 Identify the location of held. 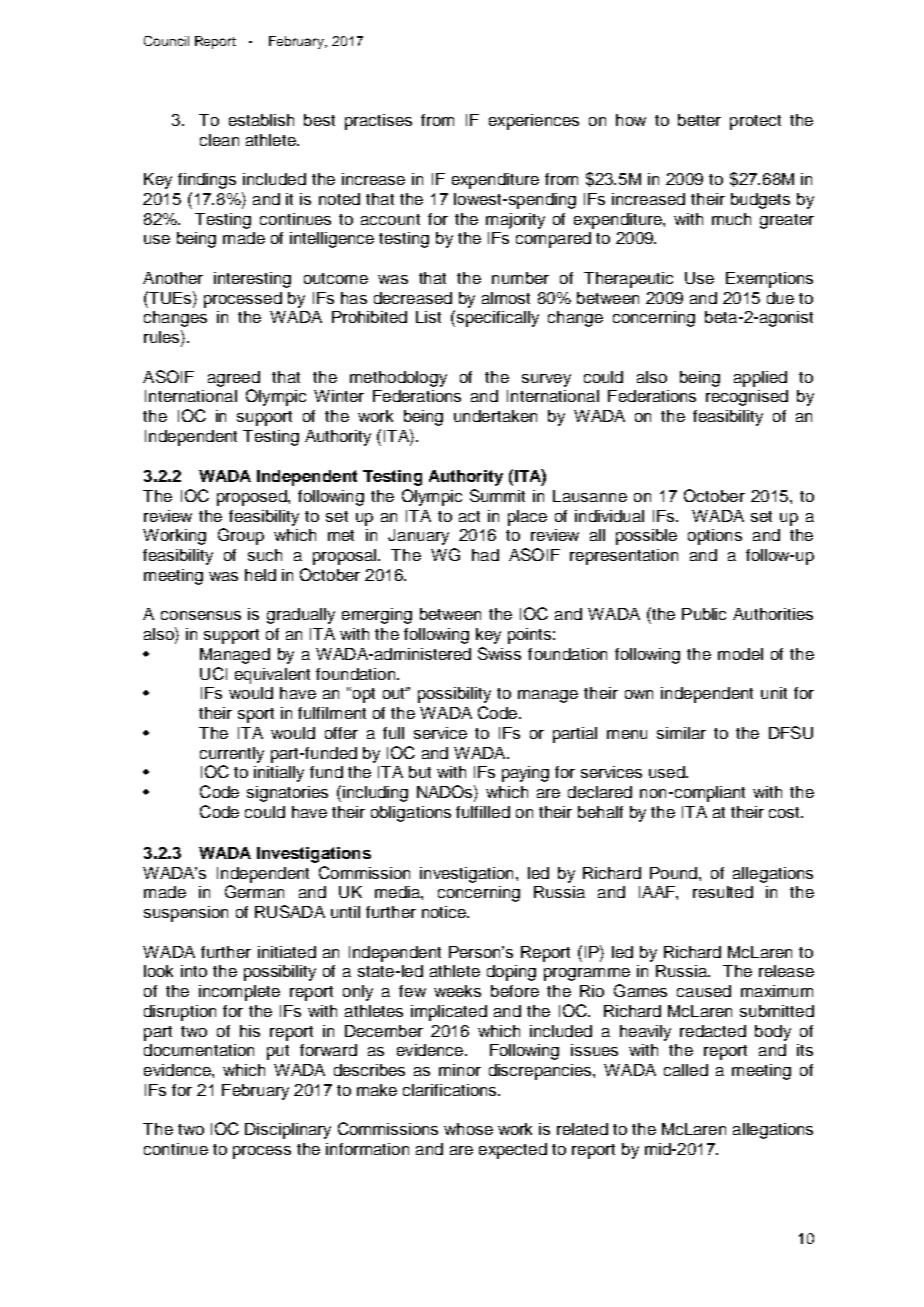
(260, 575).
